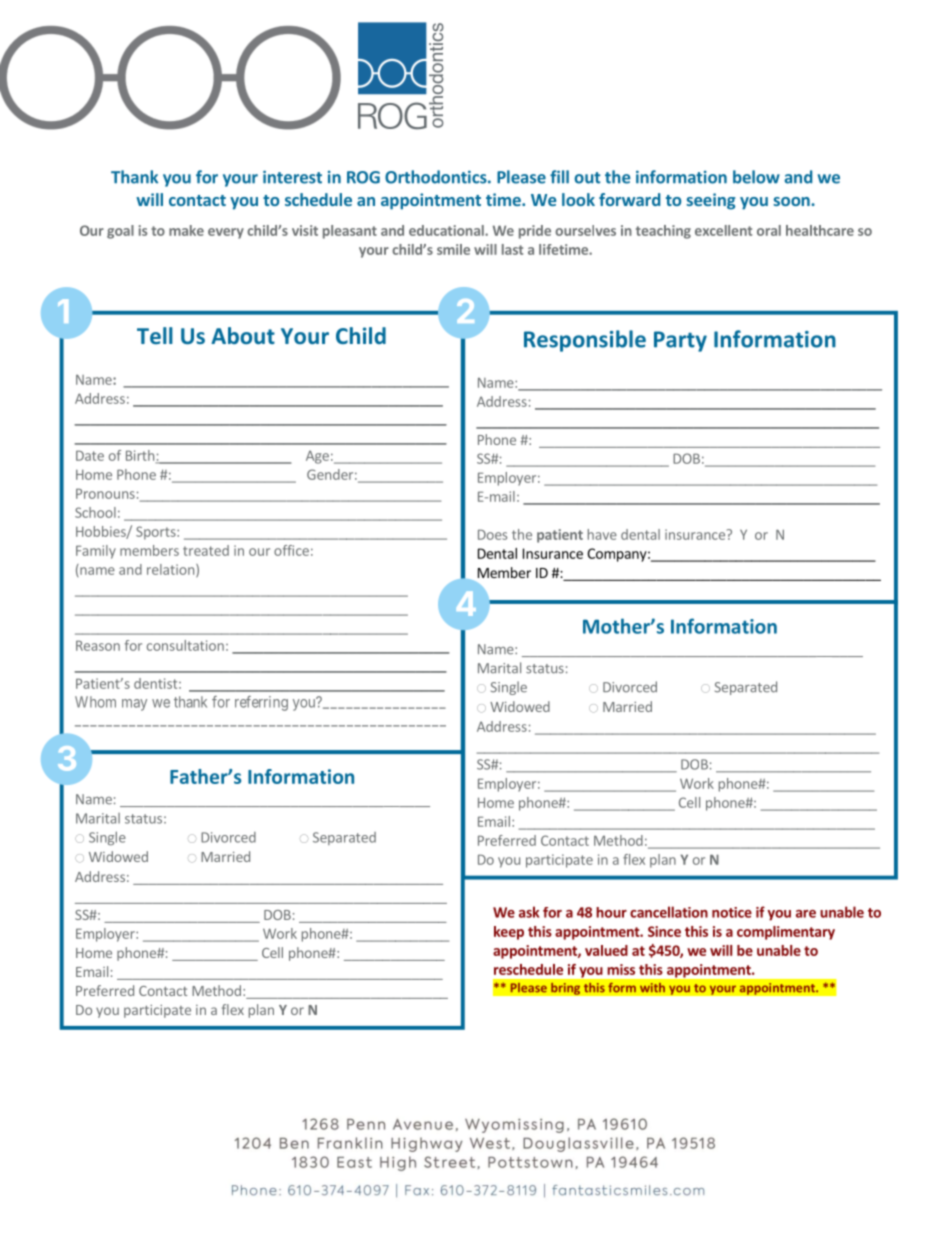 This screenshot has width=952, height=1233. I want to click on keep, so click(509, 933).
